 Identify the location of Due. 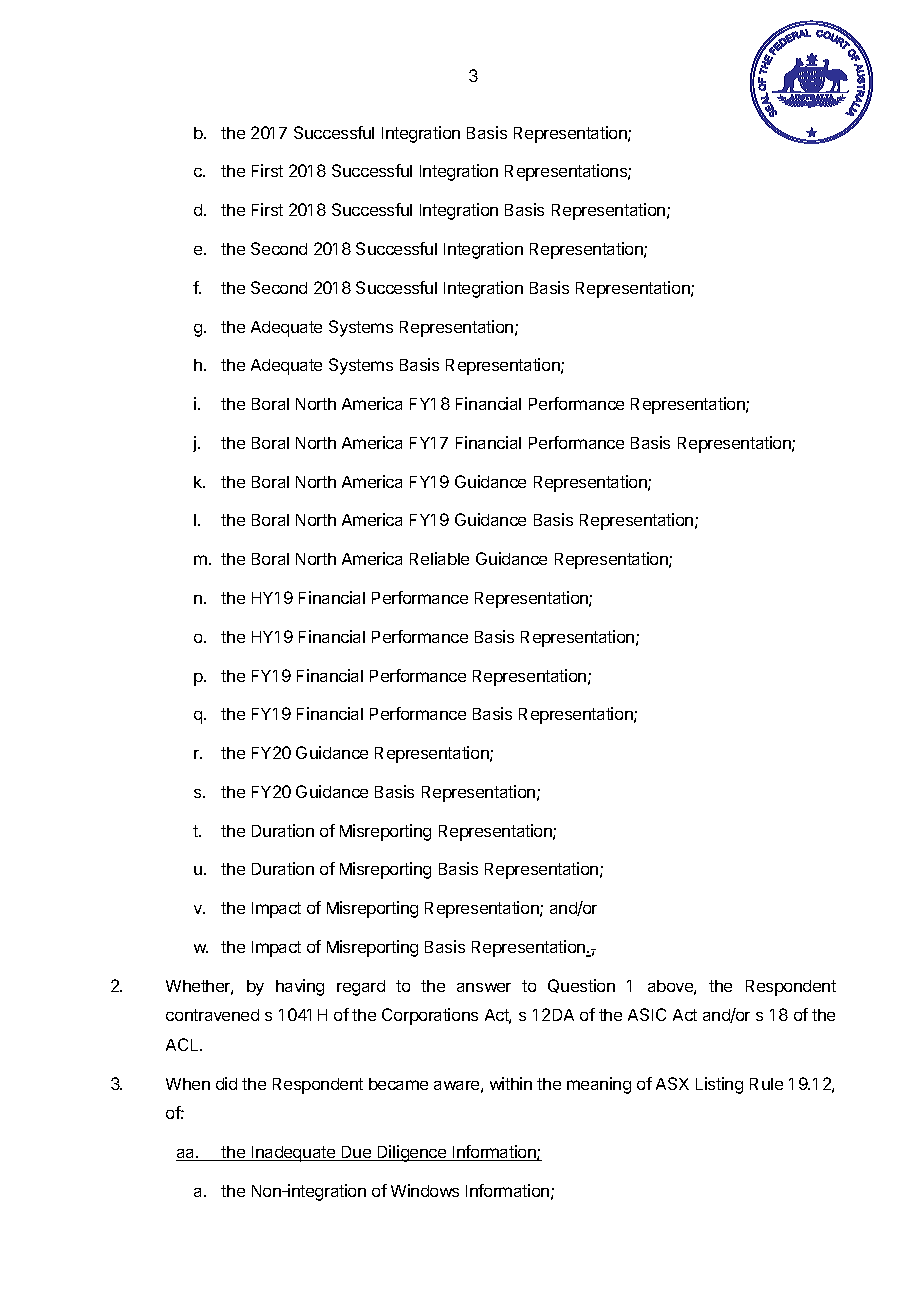
(356, 1153).
